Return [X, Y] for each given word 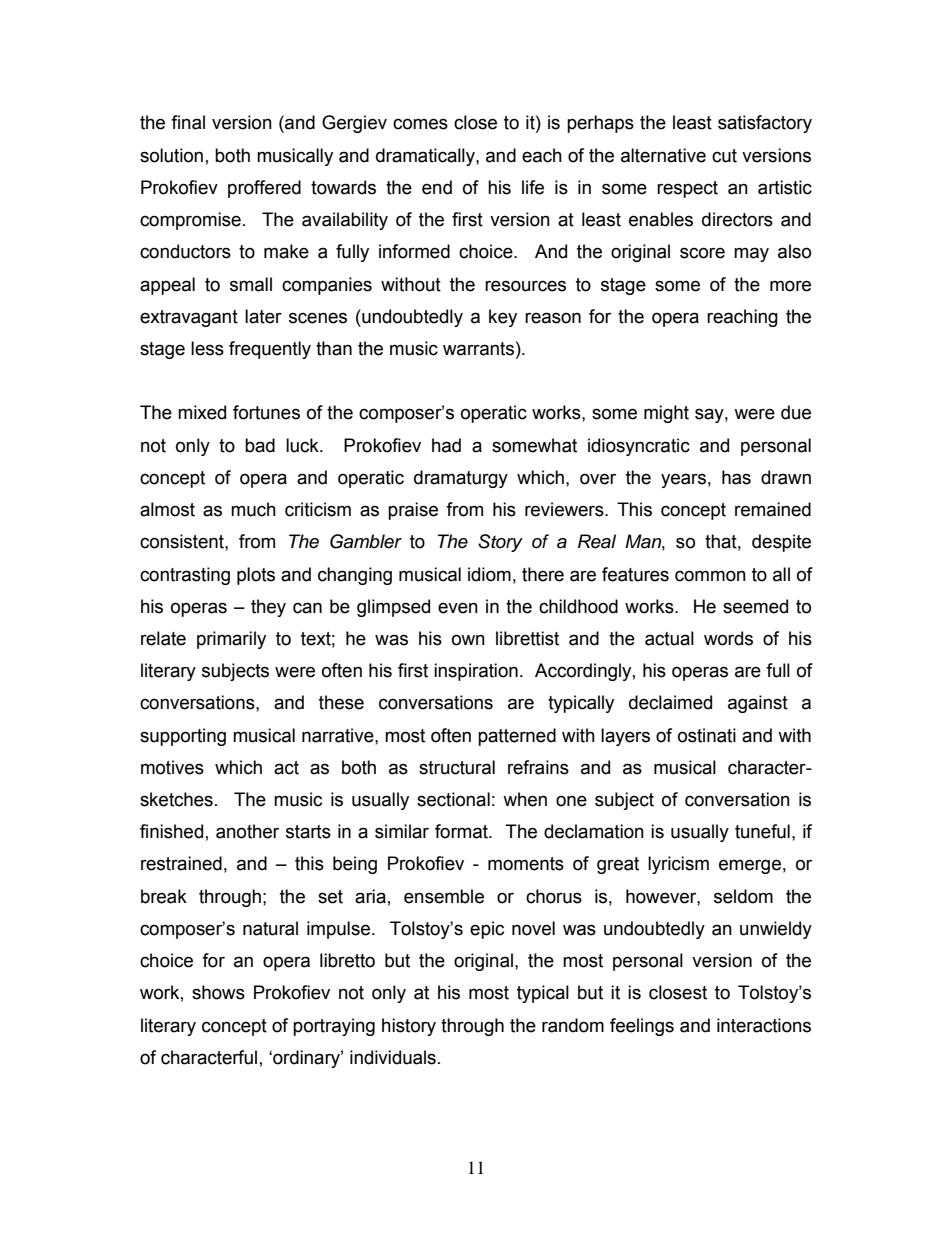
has [736, 477]
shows [218, 992]
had [446, 445]
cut [724, 156]
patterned [517, 737]
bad [260, 445]
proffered [264, 189]
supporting [183, 737]
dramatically [426, 157]
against [758, 704]
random [573, 1025]
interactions [764, 1025]
